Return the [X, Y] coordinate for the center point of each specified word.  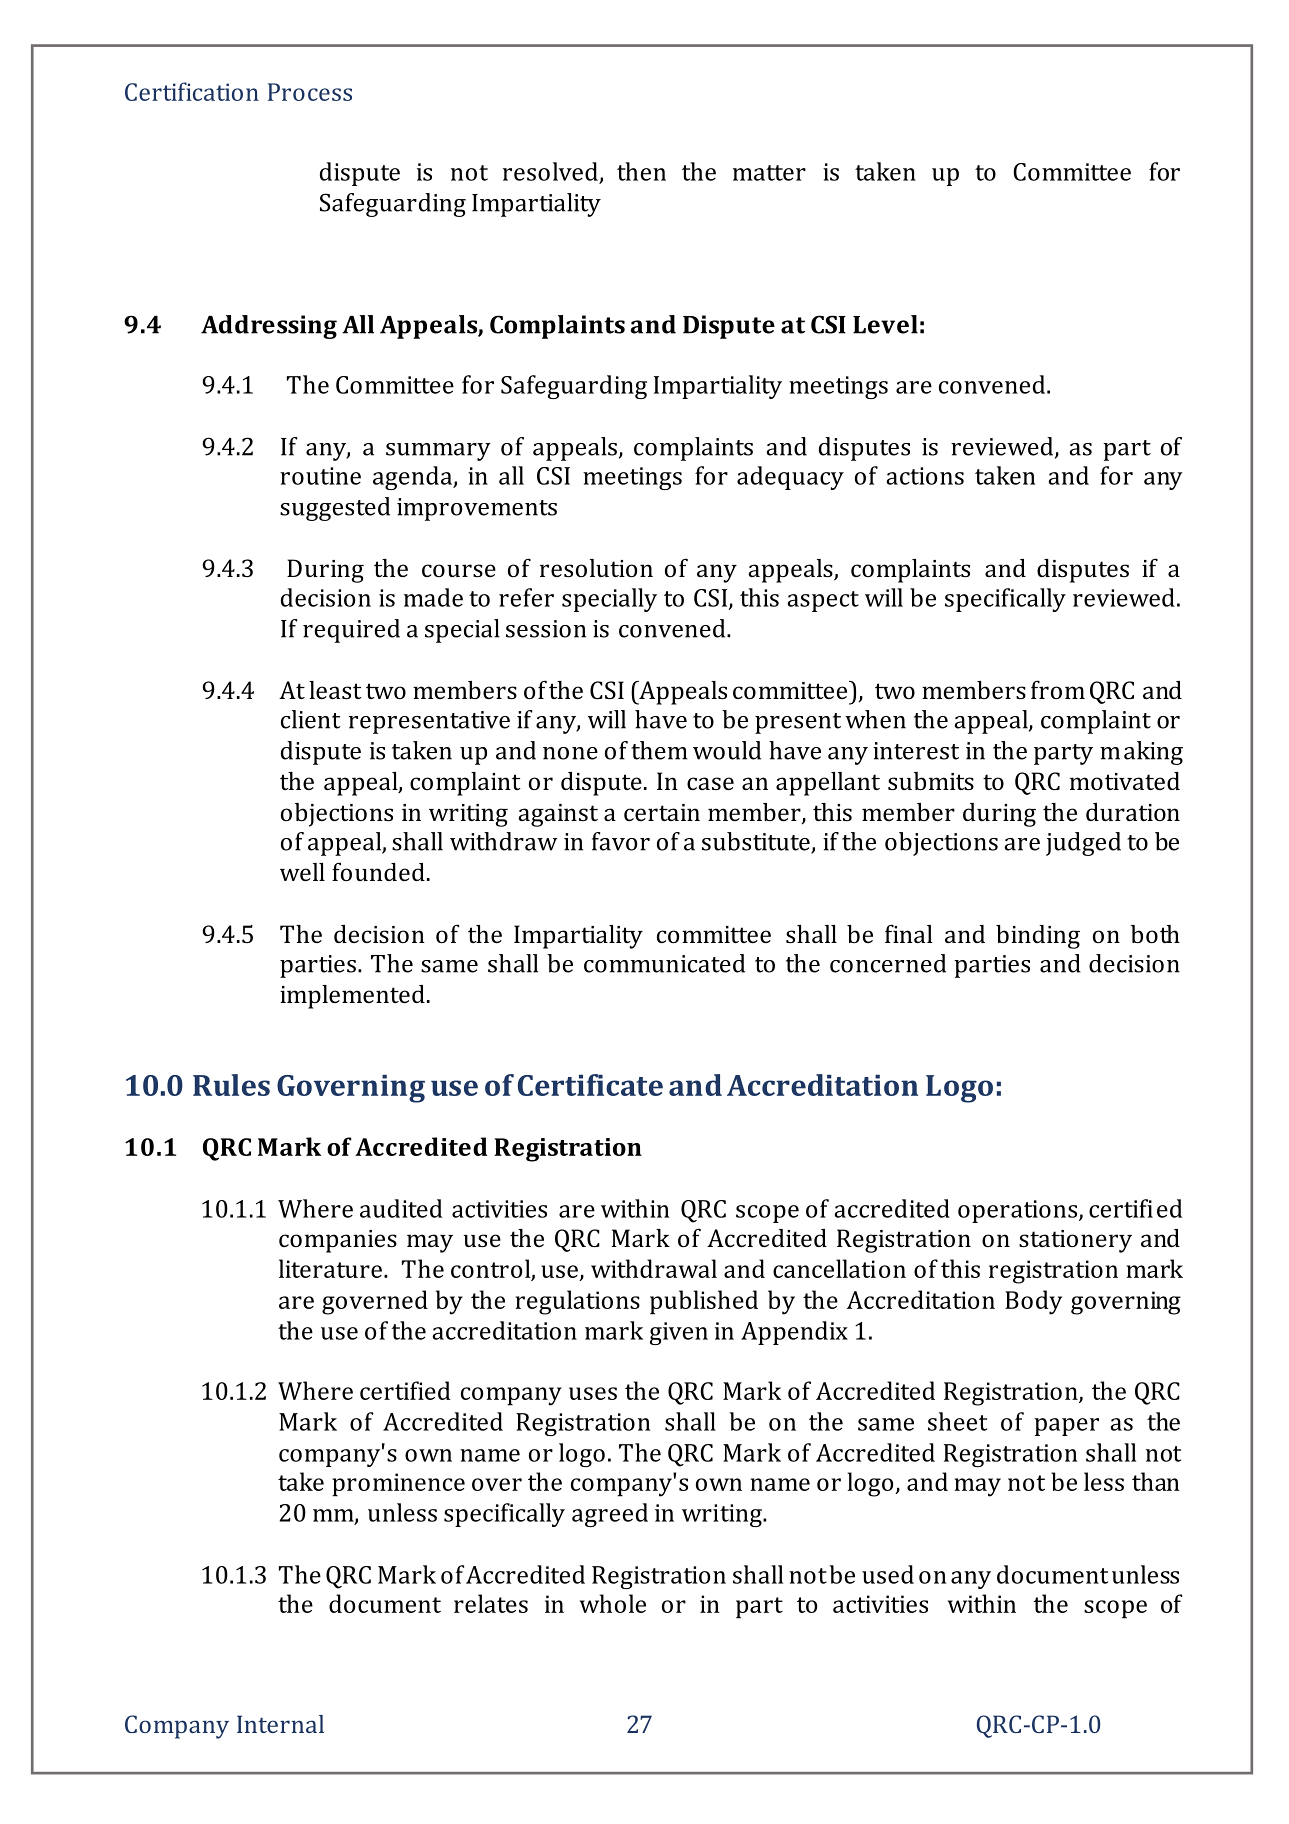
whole [613, 1603]
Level [885, 324]
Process [310, 92]
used [888, 1574]
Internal [280, 1724]
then [641, 171]
